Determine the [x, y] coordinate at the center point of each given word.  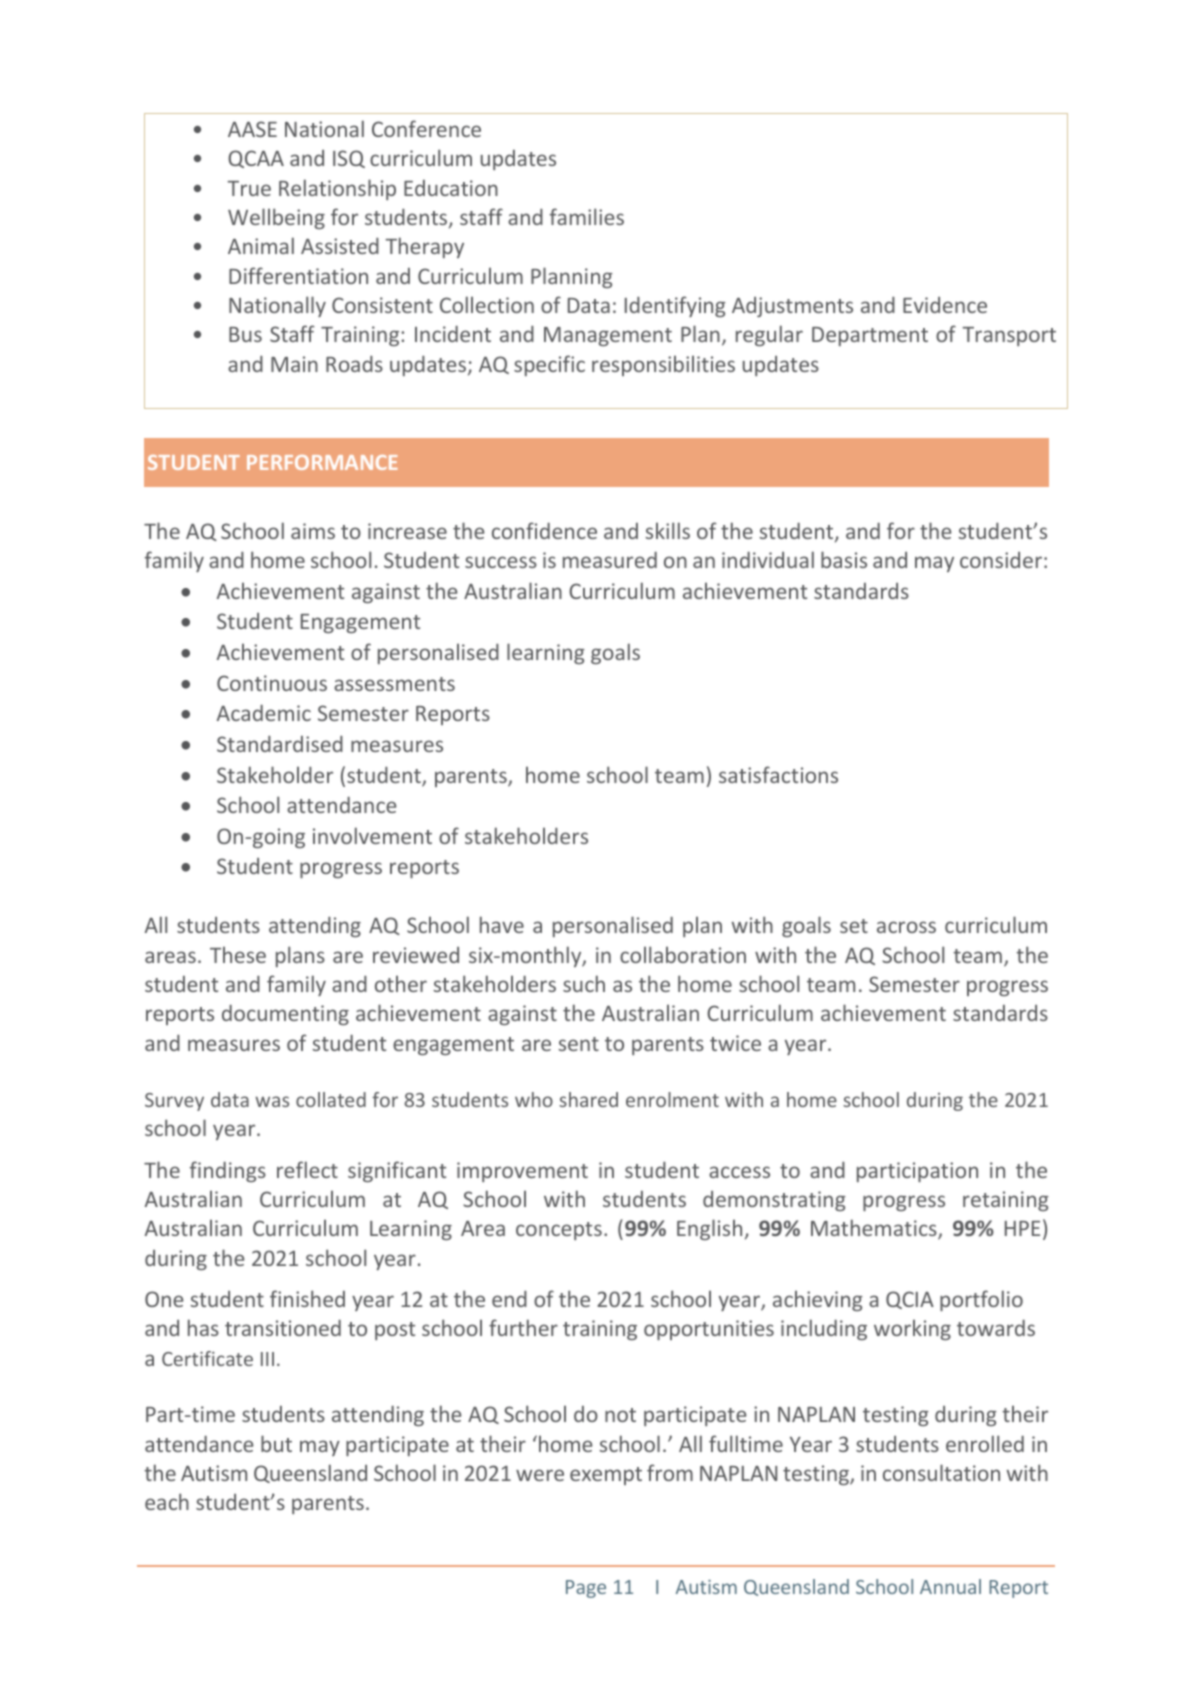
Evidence [945, 305]
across [906, 927]
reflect [307, 1169]
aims [313, 531]
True [249, 188]
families [587, 216]
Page [586, 1589]
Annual [950, 1586]
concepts [559, 1231]
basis [844, 559]
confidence [544, 530]
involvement [372, 835]
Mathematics [875, 1229]
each [167, 1501]
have [502, 924]
